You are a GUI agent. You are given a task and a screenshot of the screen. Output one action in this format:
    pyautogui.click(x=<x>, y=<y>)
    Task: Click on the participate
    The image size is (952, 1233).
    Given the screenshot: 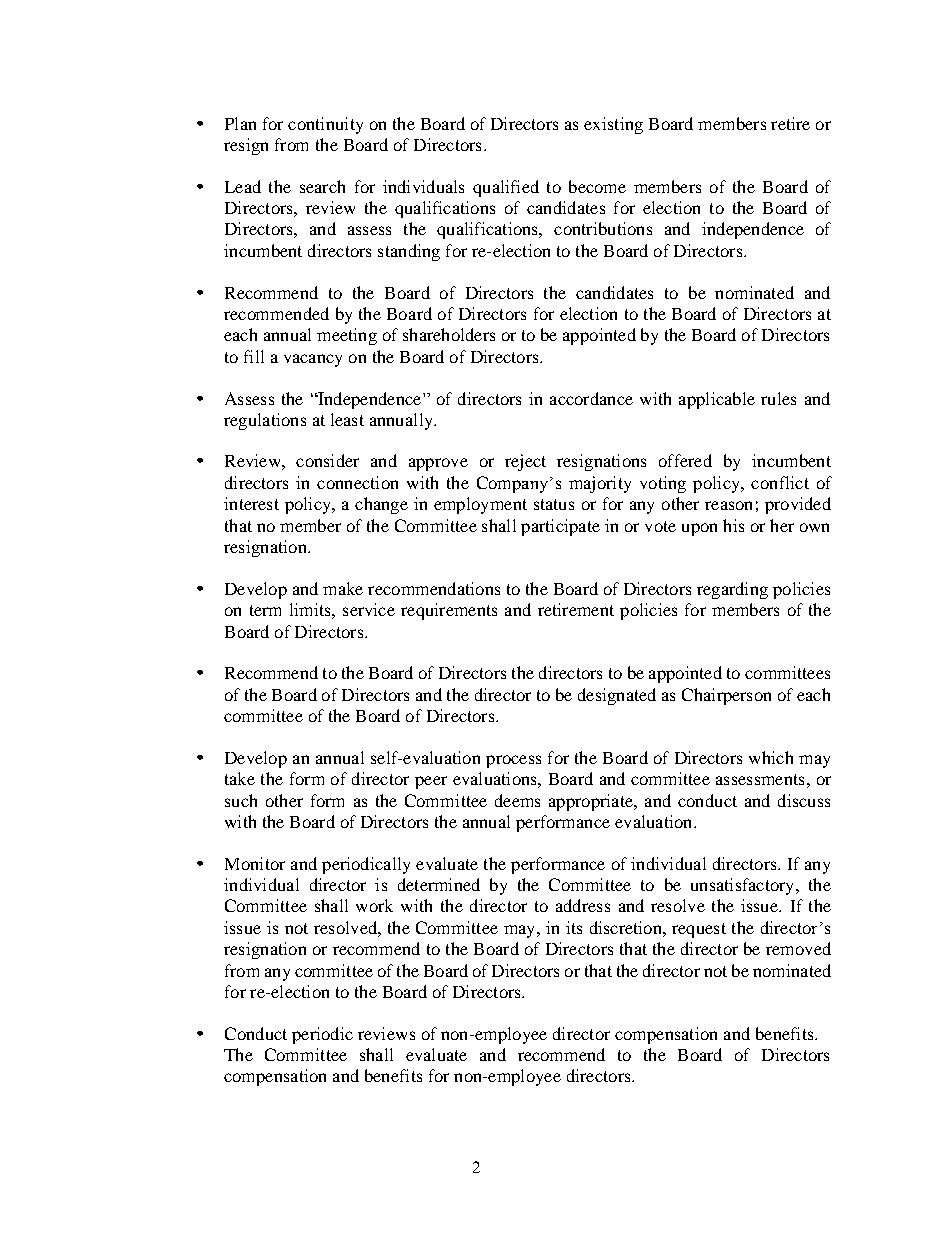 What is the action you would take?
    pyautogui.click(x=560, y=527)
